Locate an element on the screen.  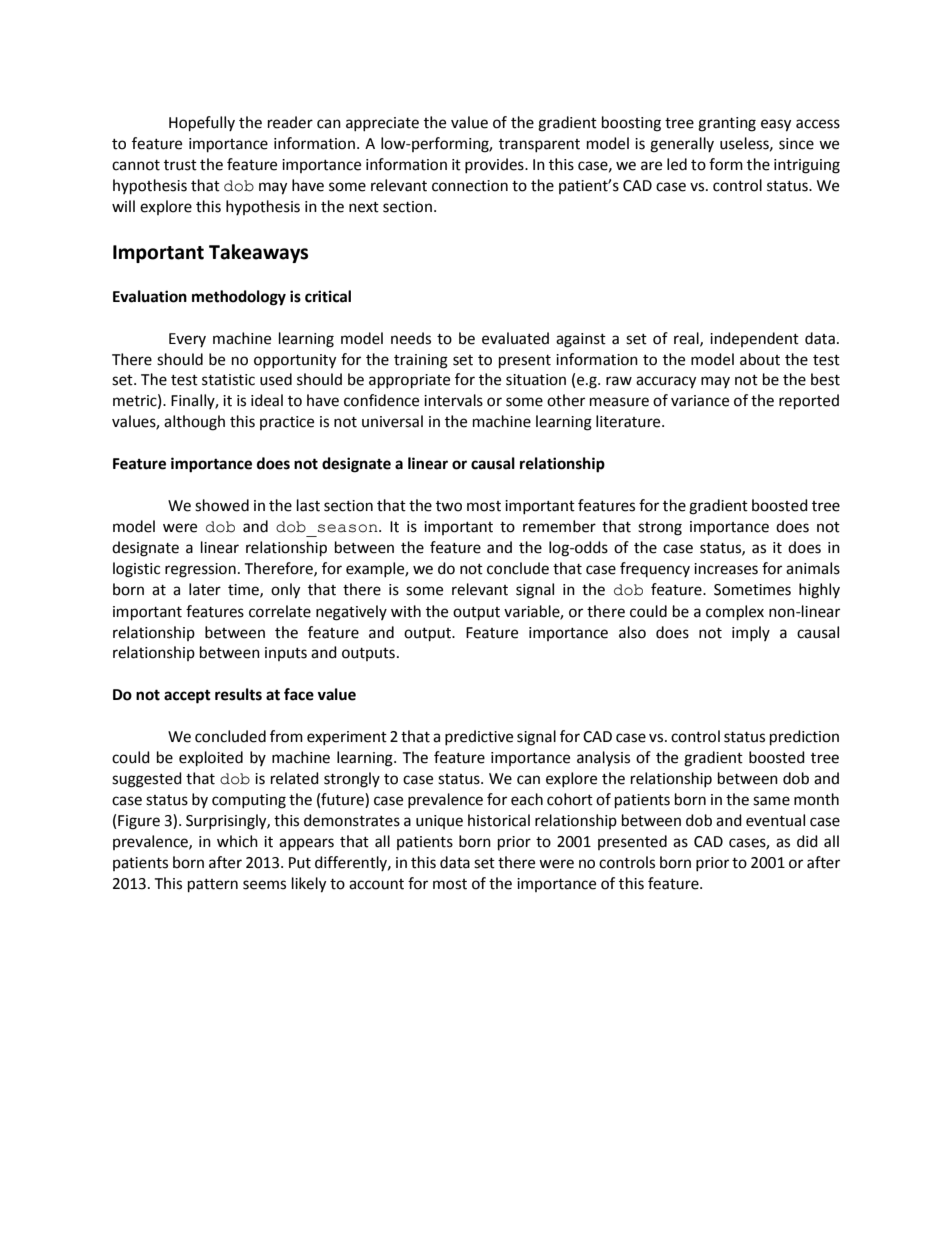
historical is located at coordinates (499, 820).
